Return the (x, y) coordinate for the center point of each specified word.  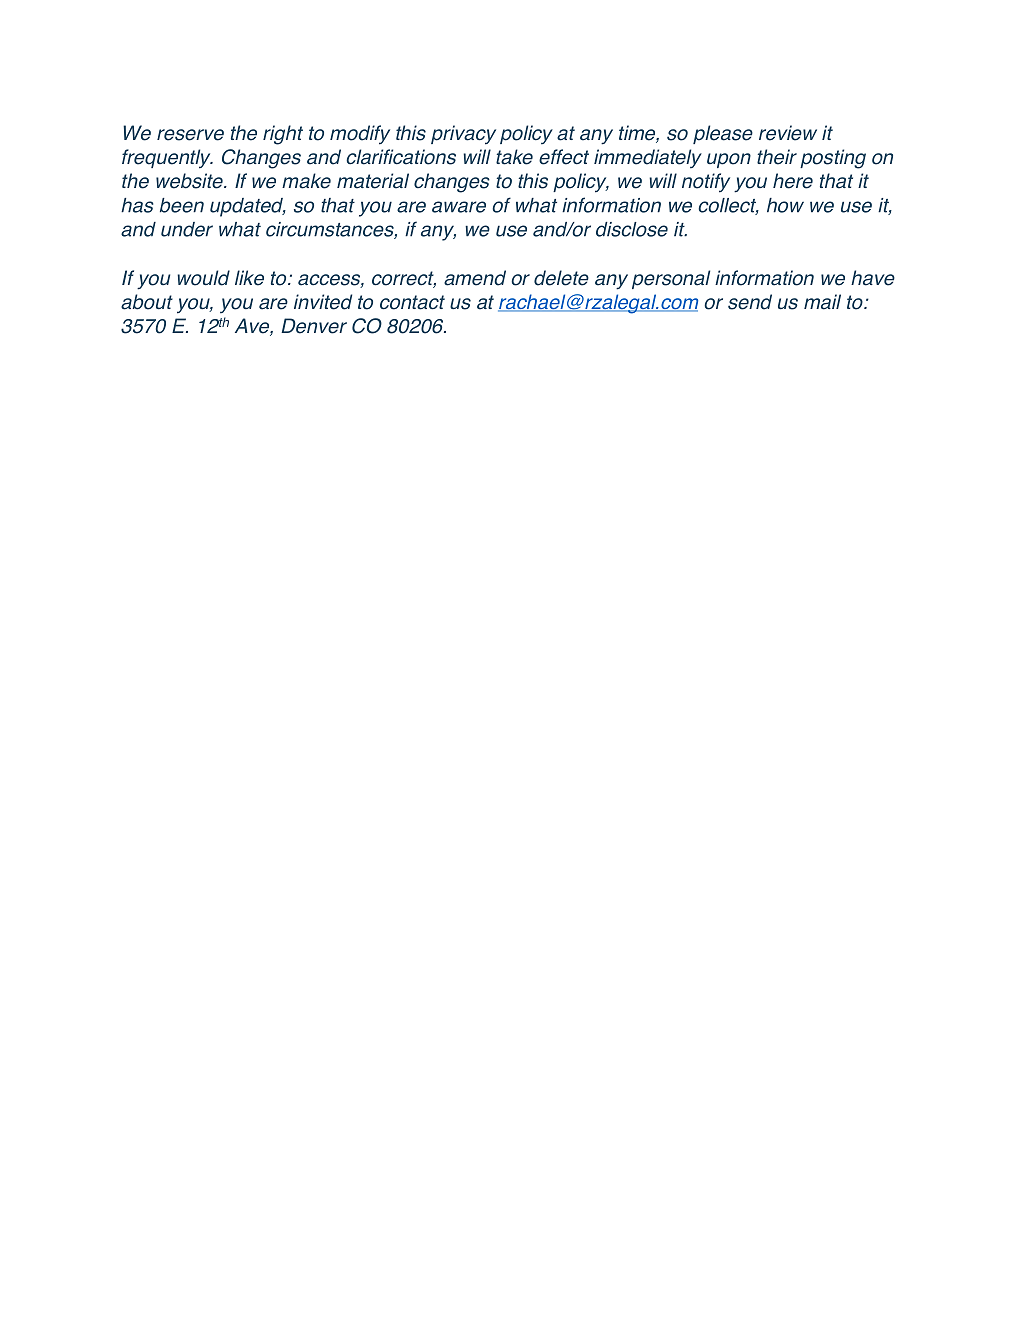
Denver (314, 326)
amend (475, 278)
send (750, 302)
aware (459, 207)
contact (412, 302)
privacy (463, 135)
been (182, 205)
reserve (190, 135)
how (785, 205)
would (203, 278)
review (788, 133)
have (873, 278)
